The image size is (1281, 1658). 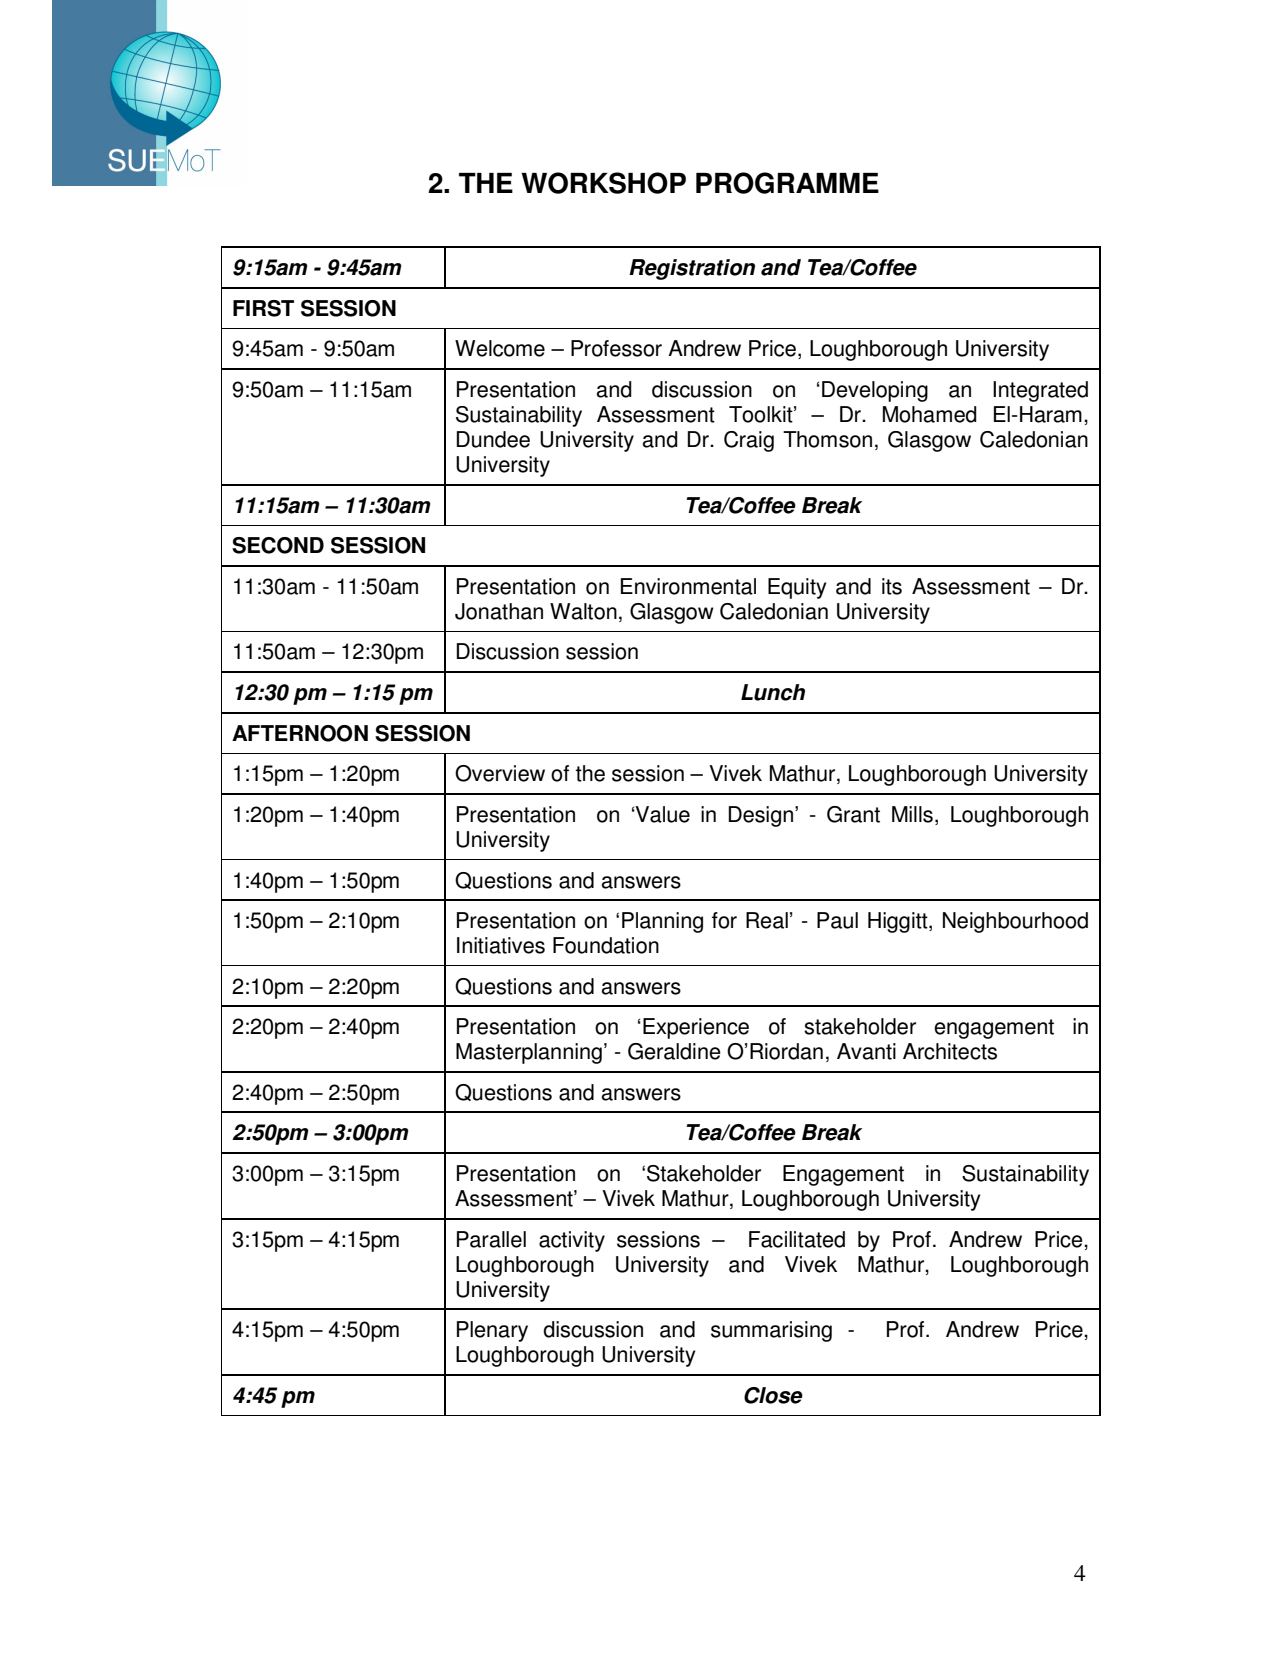 I want to click on Mills, so click(x=912, y=814).
